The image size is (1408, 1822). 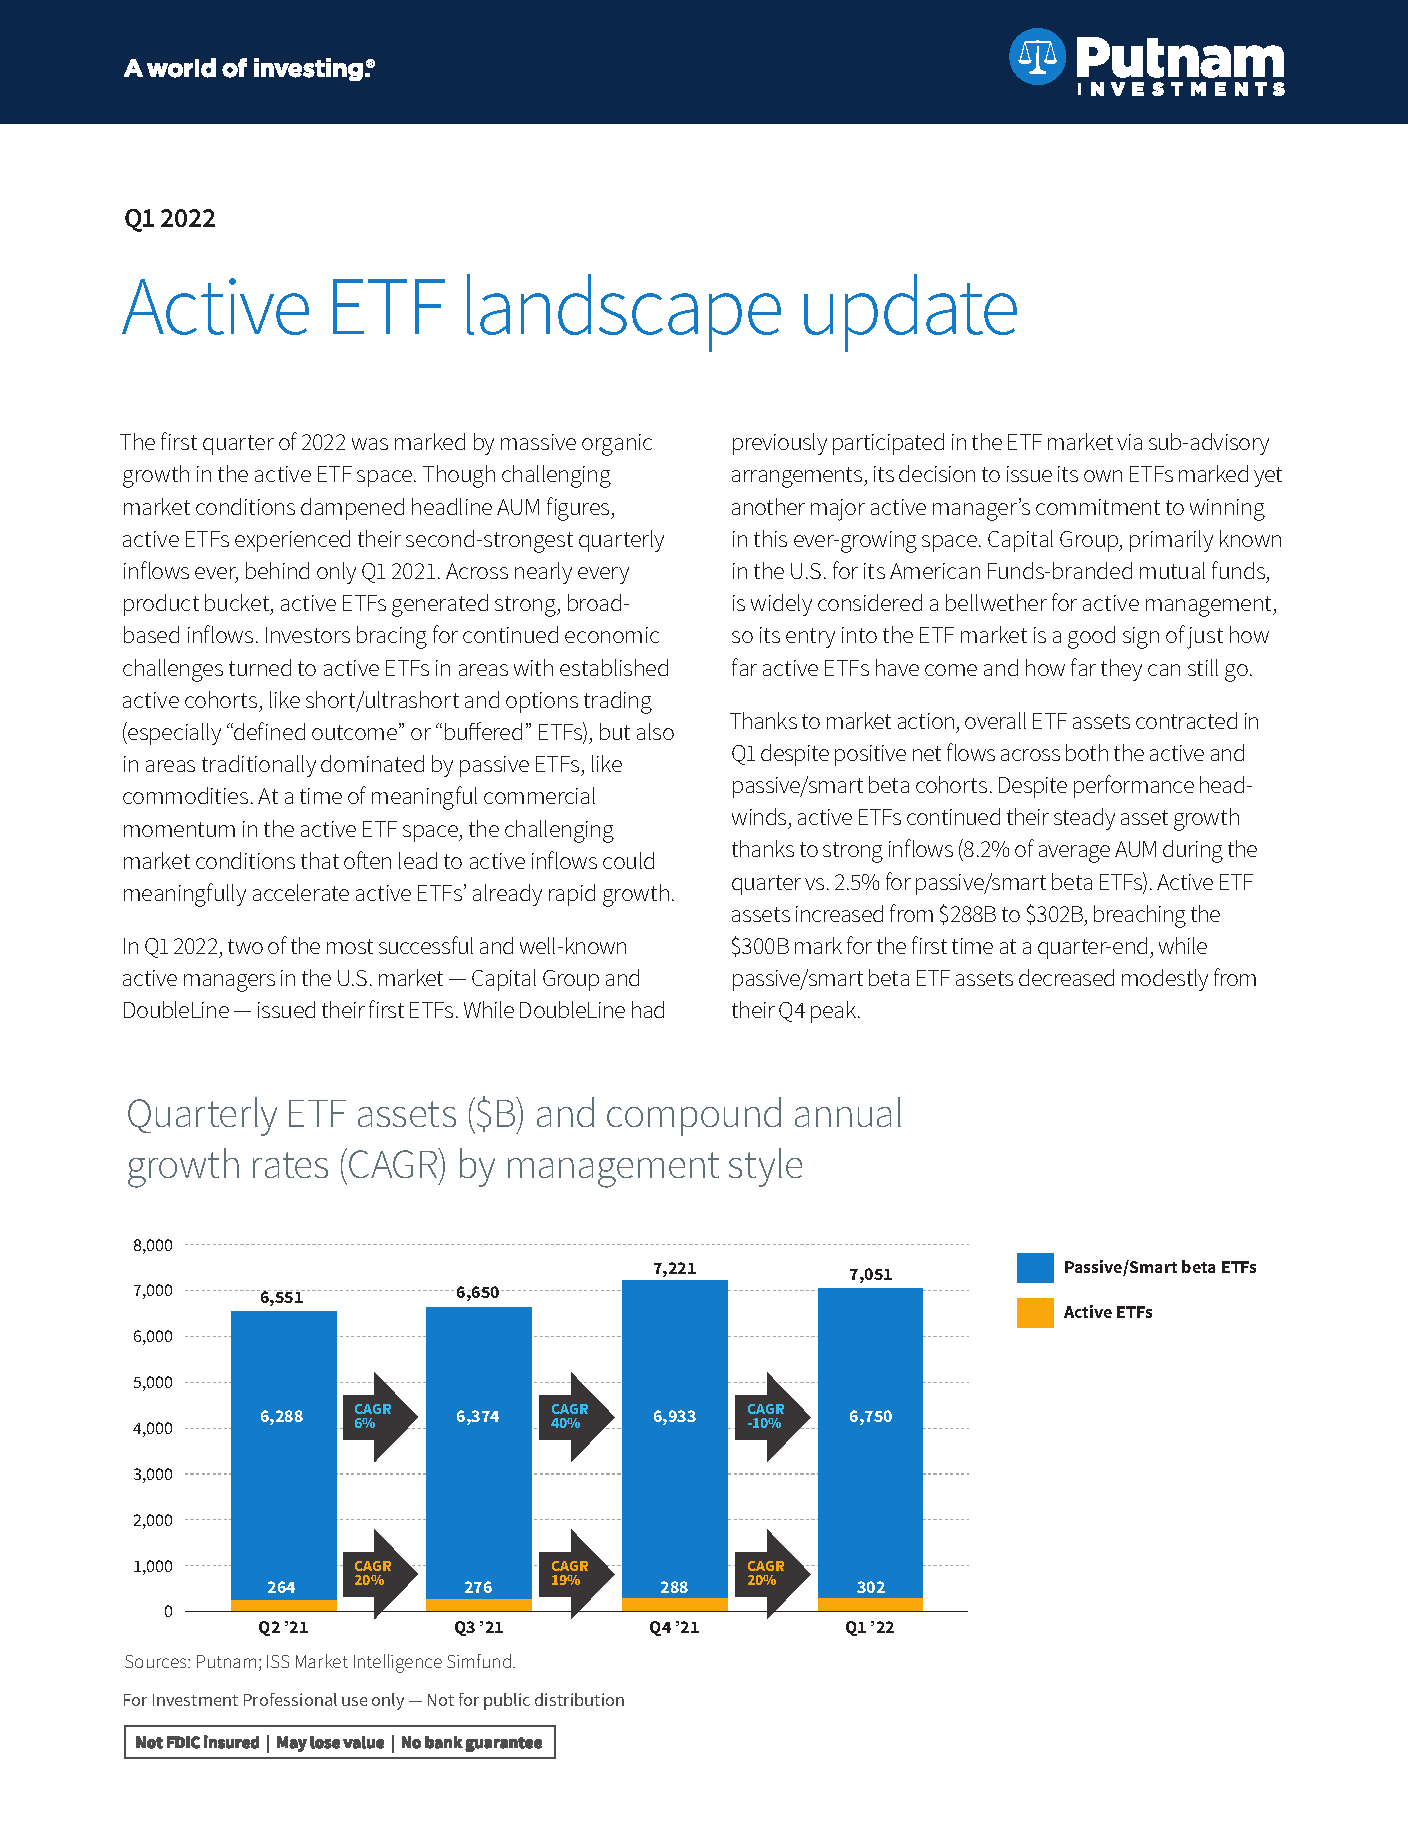 What do you see at coordinates (655, 731) in the document?
I see `also` at bounding box center [655, 731].
